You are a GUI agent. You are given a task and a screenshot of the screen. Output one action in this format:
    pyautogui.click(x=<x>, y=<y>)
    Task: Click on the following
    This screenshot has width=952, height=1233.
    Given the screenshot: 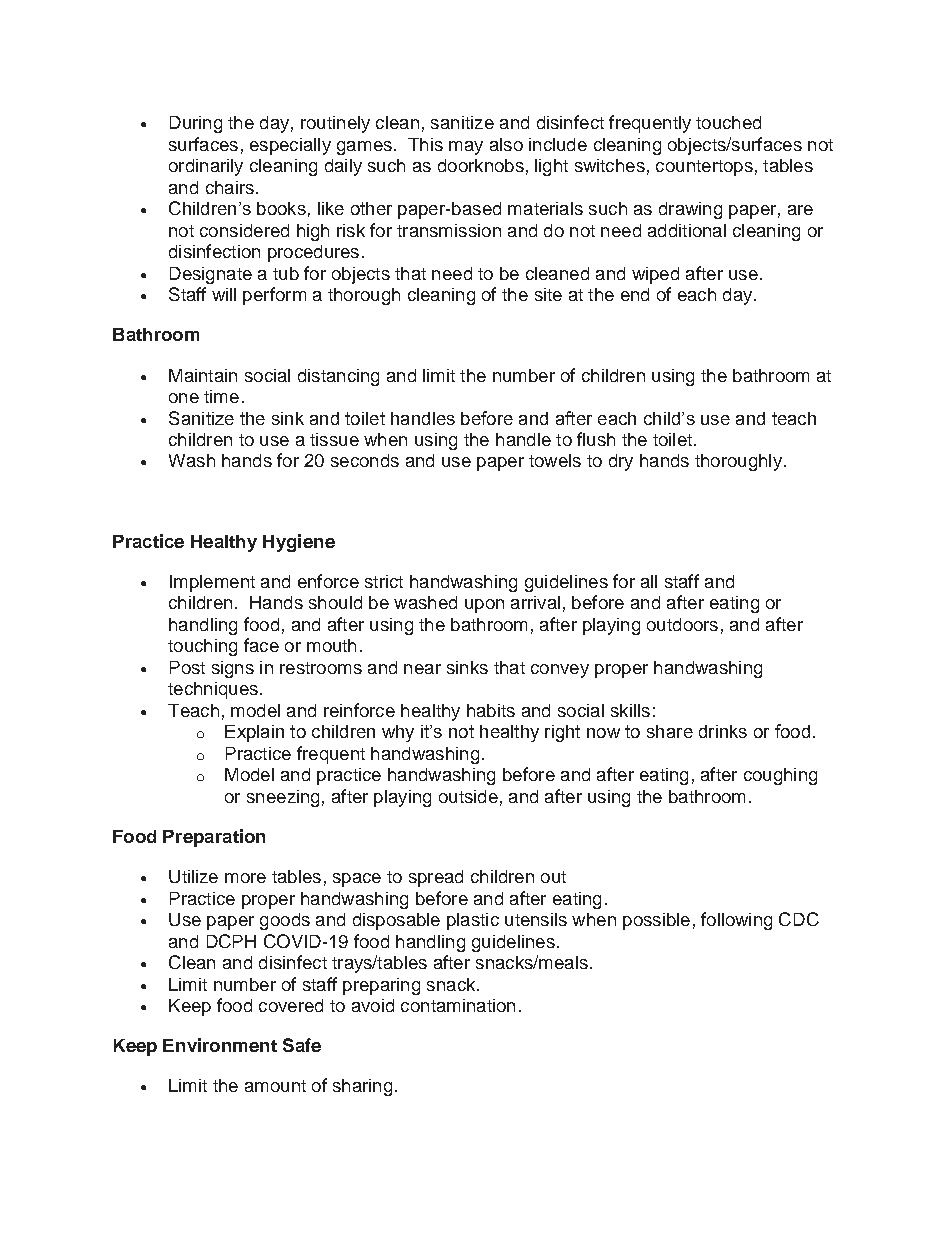 What is the action you would take?
    pyautogui.click(x=736, y=921)
